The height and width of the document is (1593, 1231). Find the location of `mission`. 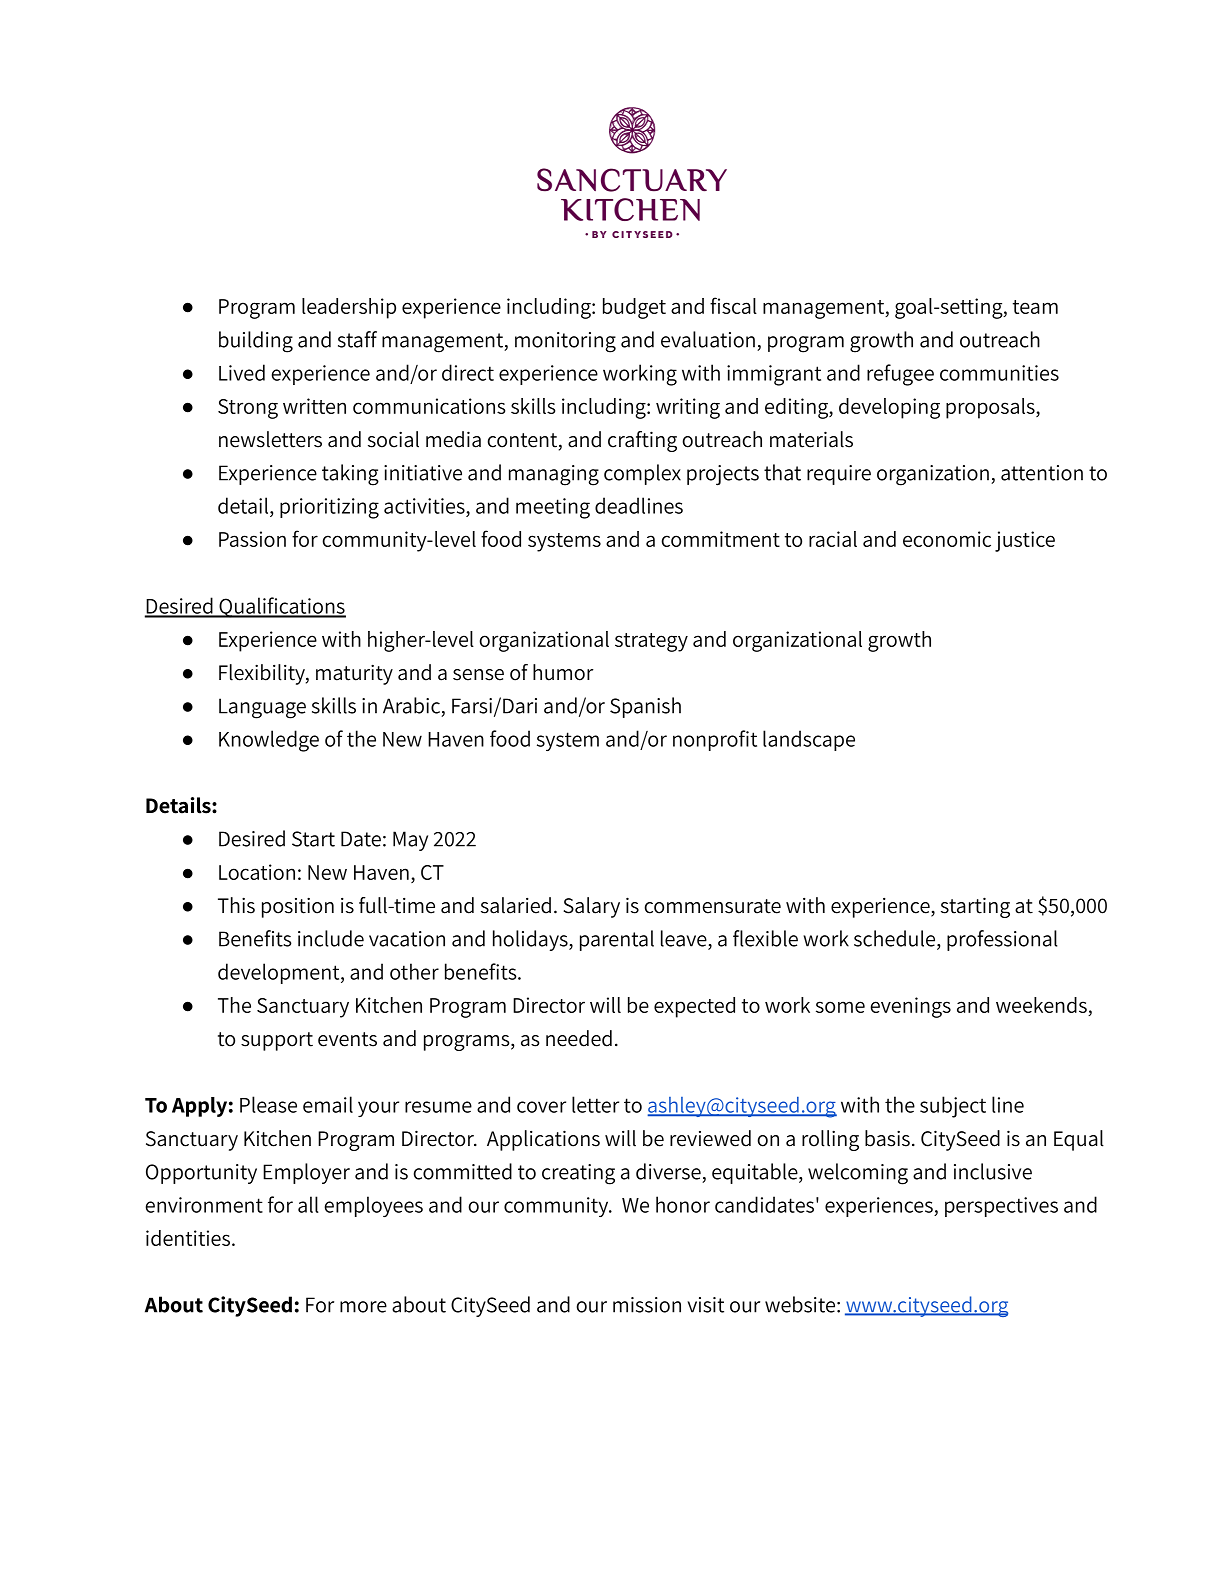

mission is located at coordinates (647, 1305).
